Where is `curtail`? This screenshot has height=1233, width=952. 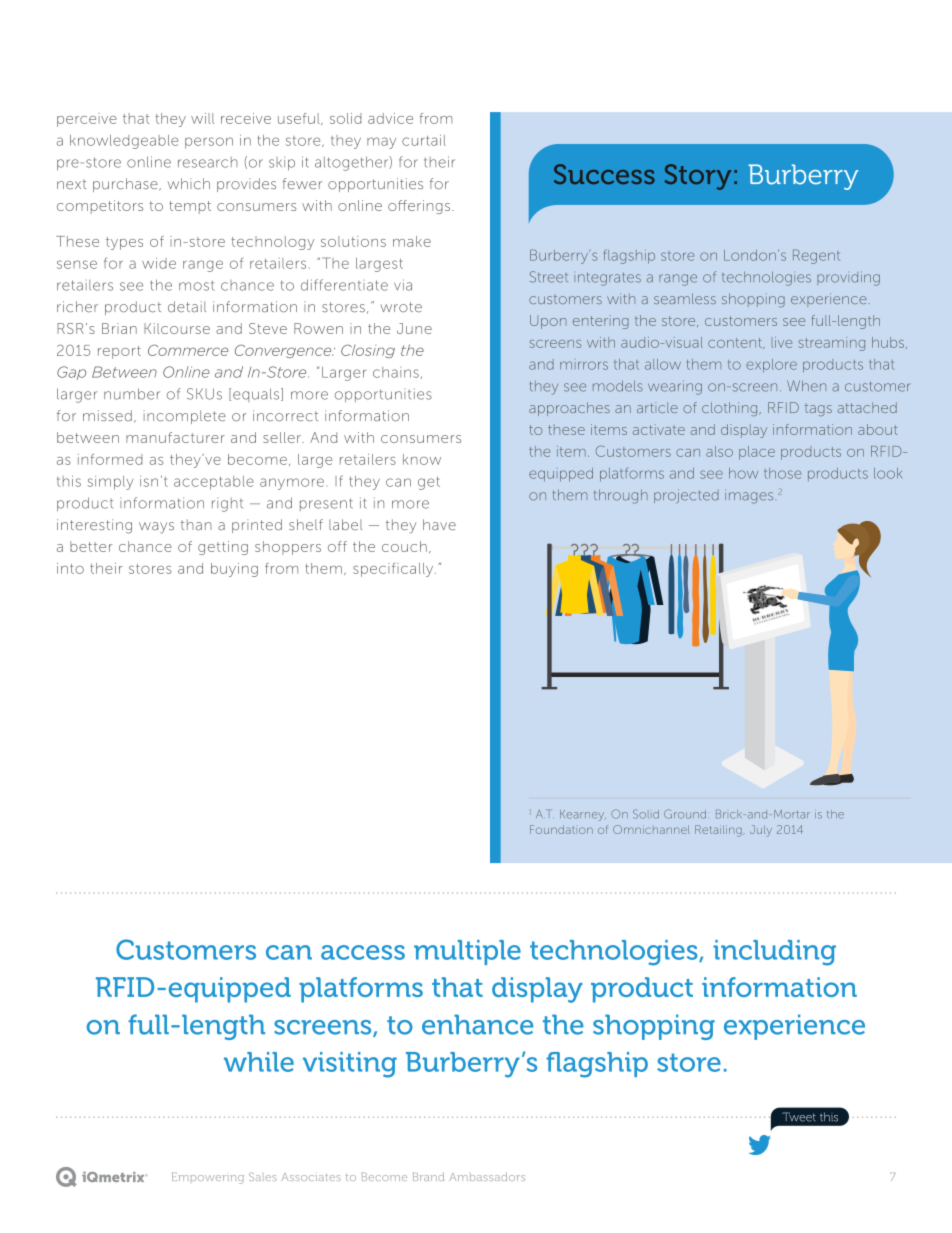 curtail is located at coordinates (424, 140).
